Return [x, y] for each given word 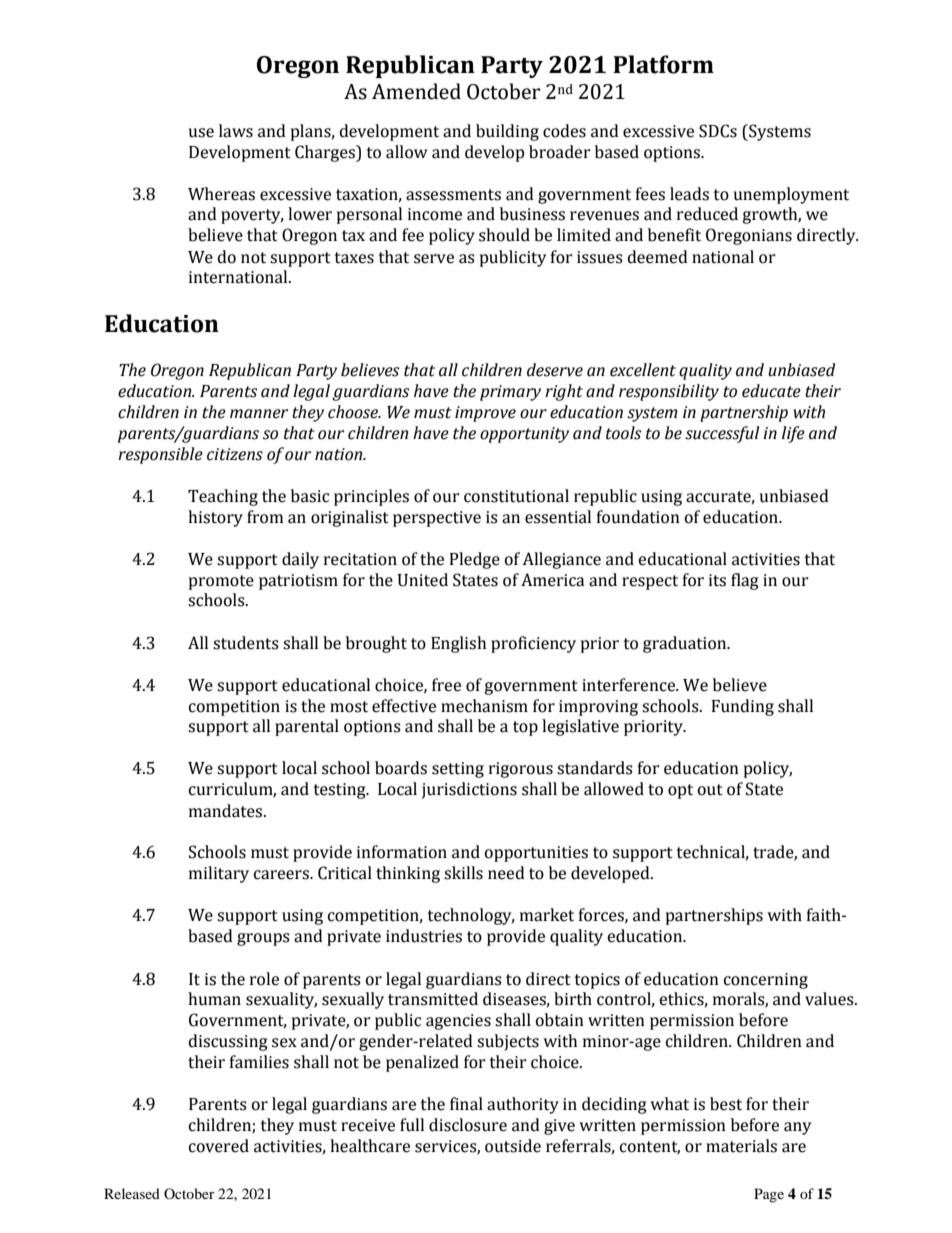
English [458, 644]
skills [463, 873]
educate [771, 391]
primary [510, 393]
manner [259, 414]
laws [236, 131]
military [219, 874]
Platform [663, 64]
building [507, 132]
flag [745, 581]
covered [219, 1146]
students [246, 643]
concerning [766, 981]
